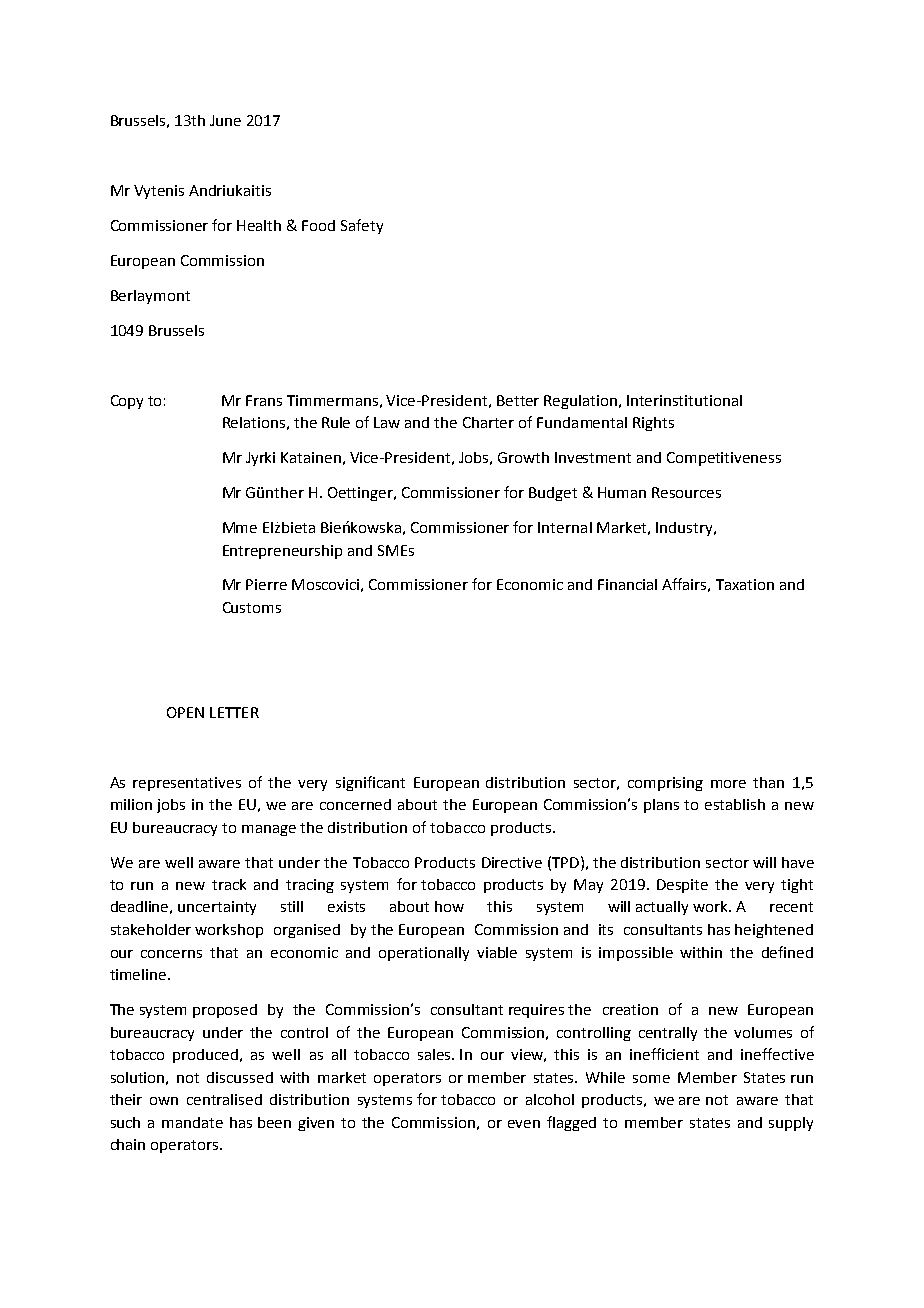  Describe the element at coordinates (370, 783) in the page. I see `significant` at that location.
